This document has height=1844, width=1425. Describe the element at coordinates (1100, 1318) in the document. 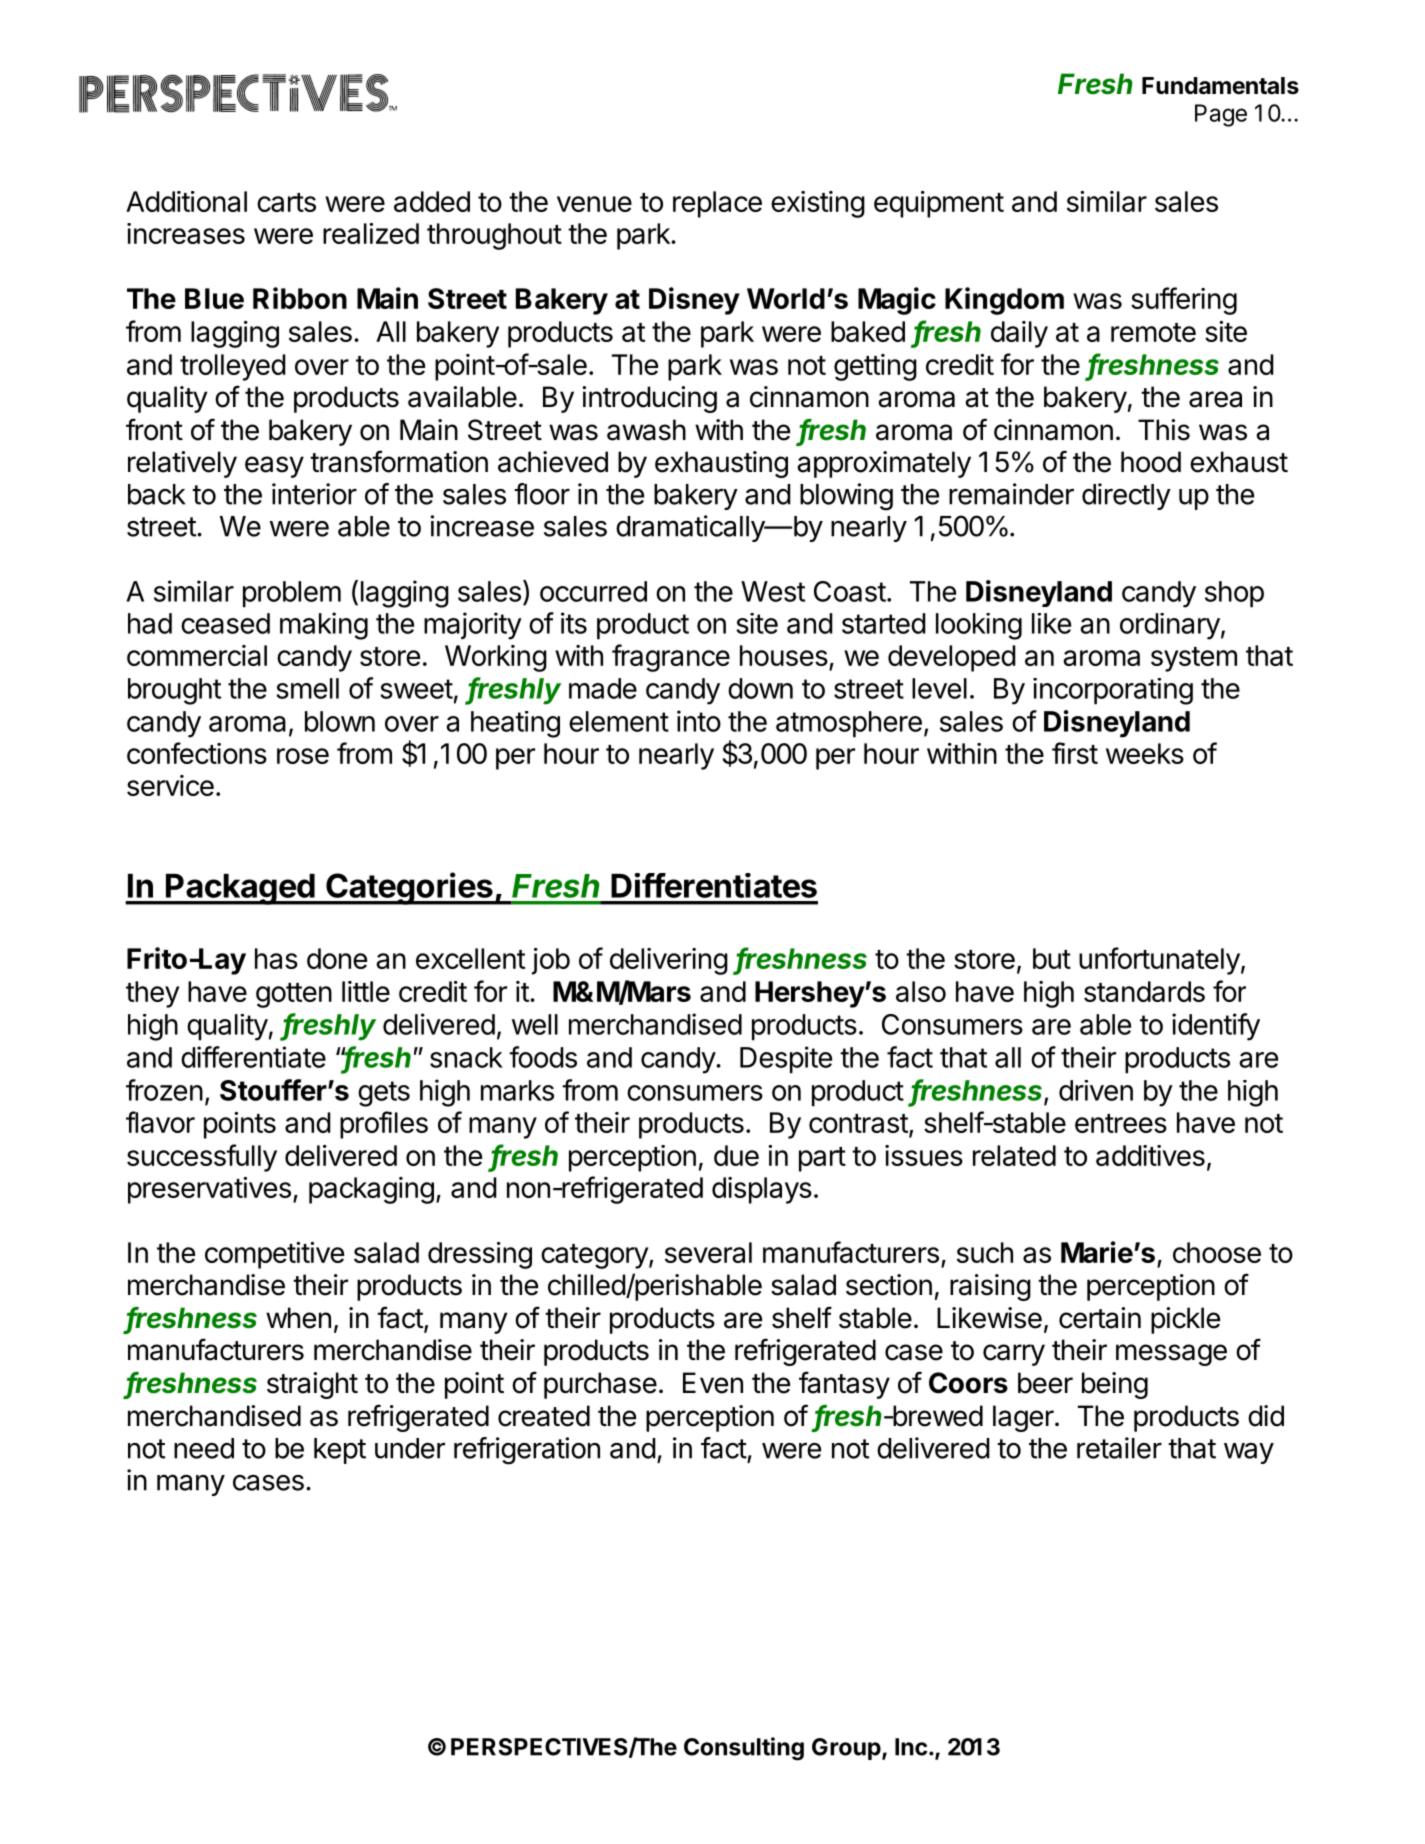

I see `certain` at that location.
